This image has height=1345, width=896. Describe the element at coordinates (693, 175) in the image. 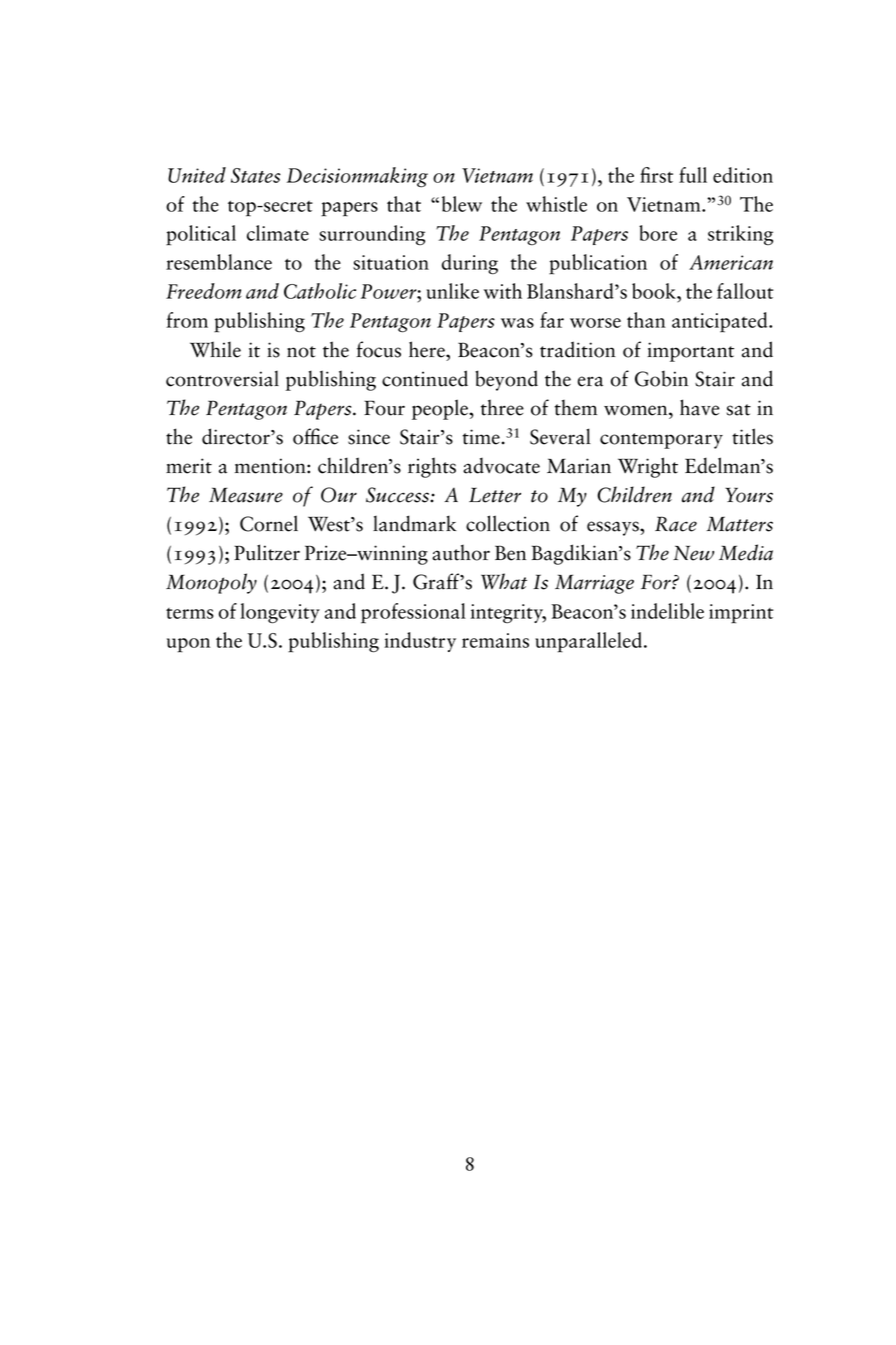

I see `full` at that location.
